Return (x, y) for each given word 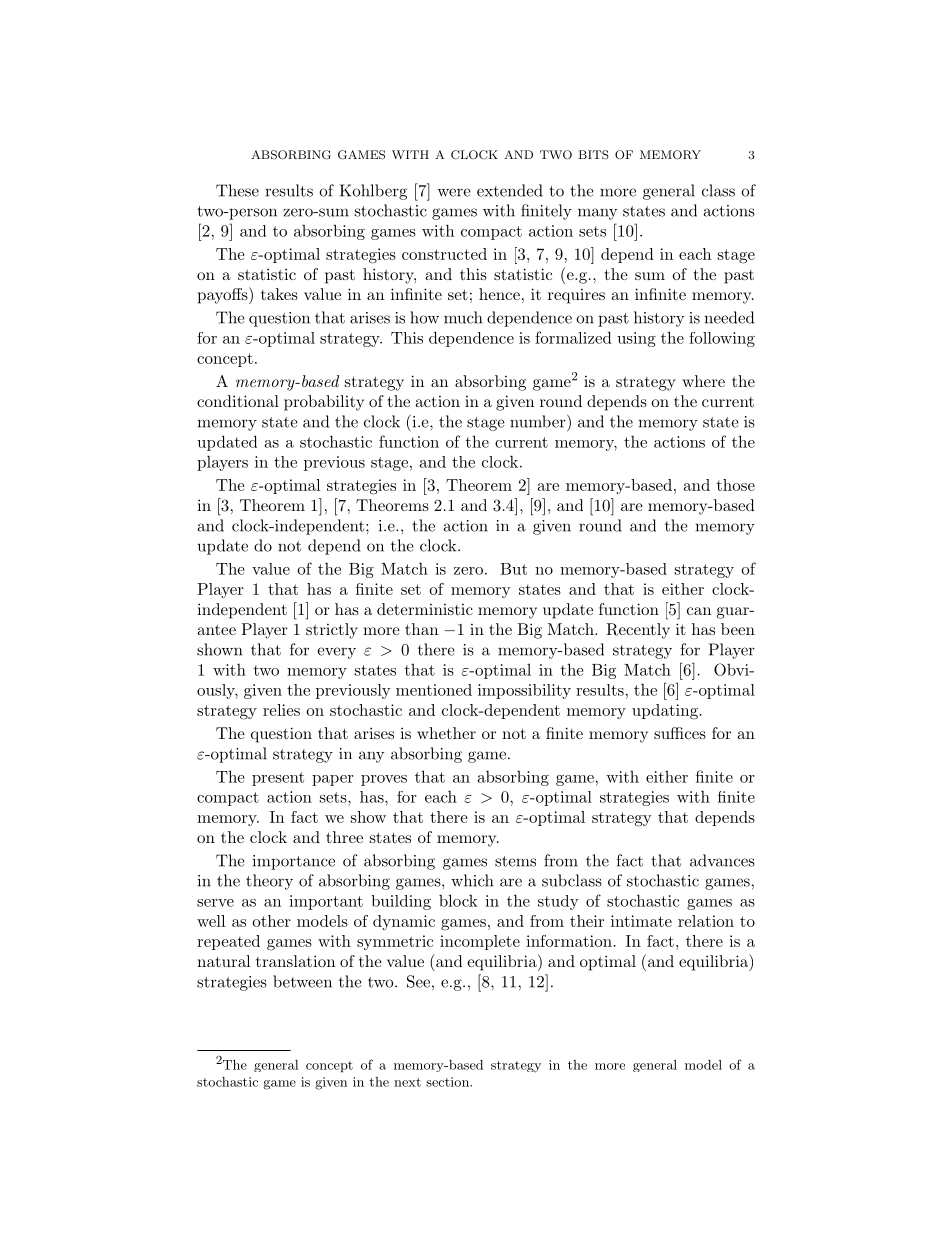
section (448, 1082)
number (539, 421)
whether (446, 733)
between (302, 981)
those (736, 485)
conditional (238, 401)
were (454, 192)
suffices (680, 733)
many (597, 214)
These (237, 190)
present (278, 779)
